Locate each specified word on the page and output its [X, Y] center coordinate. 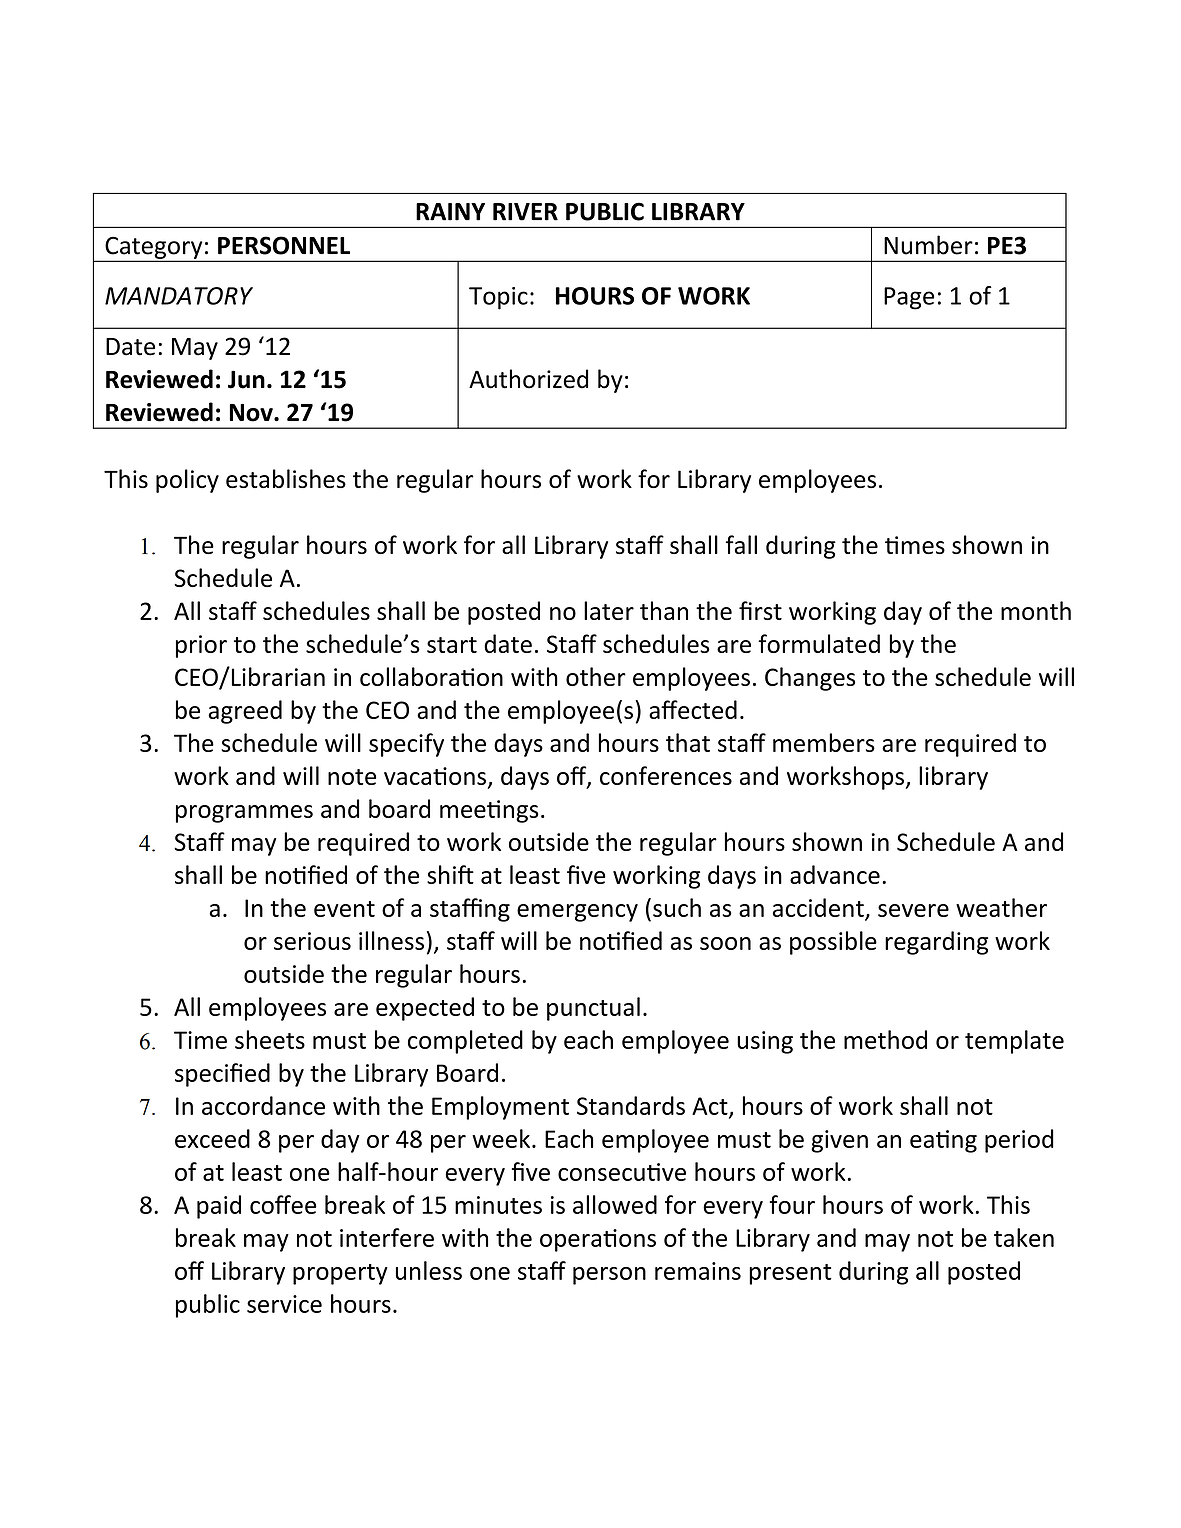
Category [154, 248]
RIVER [525, 212]
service [284, 1304]
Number [928, 245]
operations [598, 1240]
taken [1024, 1237]
